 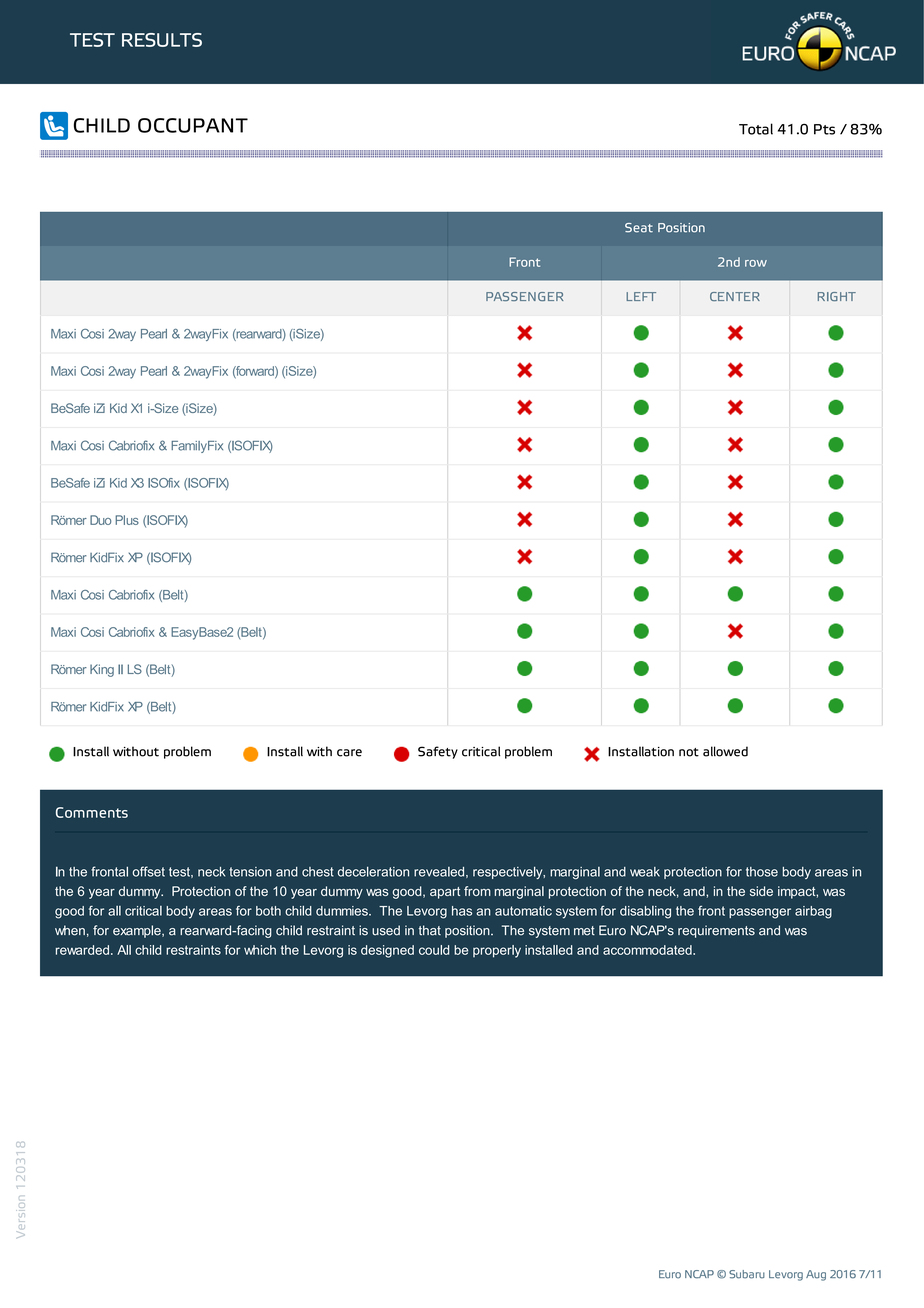 What do you see at coordinates (162, 40) in the screenshot?
I see `RESULTS` at bounding box center [162, 40].
